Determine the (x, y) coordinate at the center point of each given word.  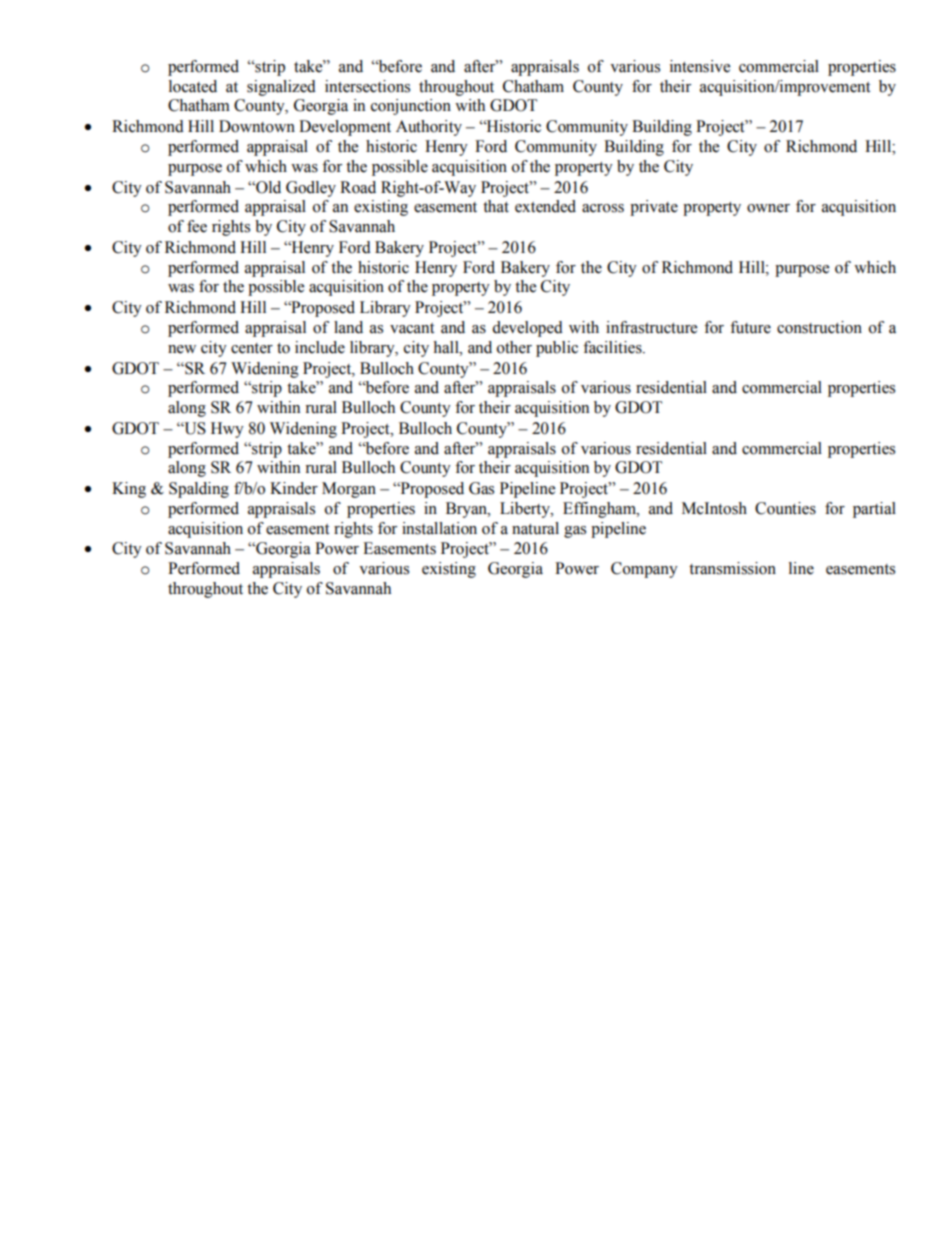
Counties (785, 508)
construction (819, 327)
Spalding (199, 490)
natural (535, 528)
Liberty (526, 510)
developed (527, 329)
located (193, 86)
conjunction (411, 107)
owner (768, 208)
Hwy (227, 430)
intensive (700, 66)
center (252, 348)
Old (267, 187)
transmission (732, 568)
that (496, 206)
